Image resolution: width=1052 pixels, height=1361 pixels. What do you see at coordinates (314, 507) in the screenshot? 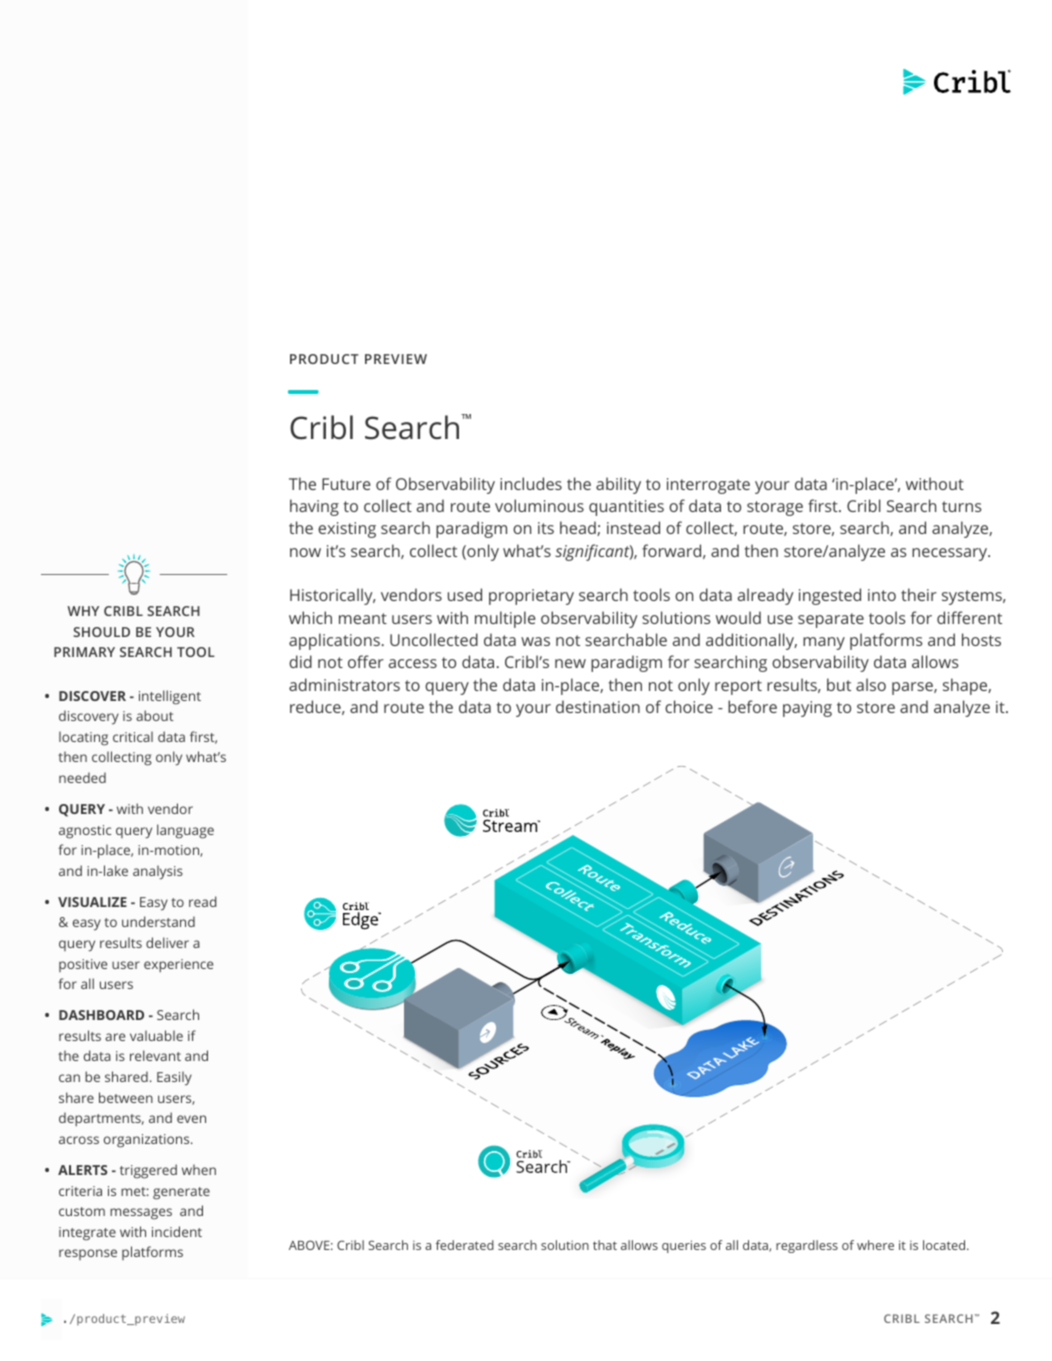
I see `having` at bounding box center [314, 507].
